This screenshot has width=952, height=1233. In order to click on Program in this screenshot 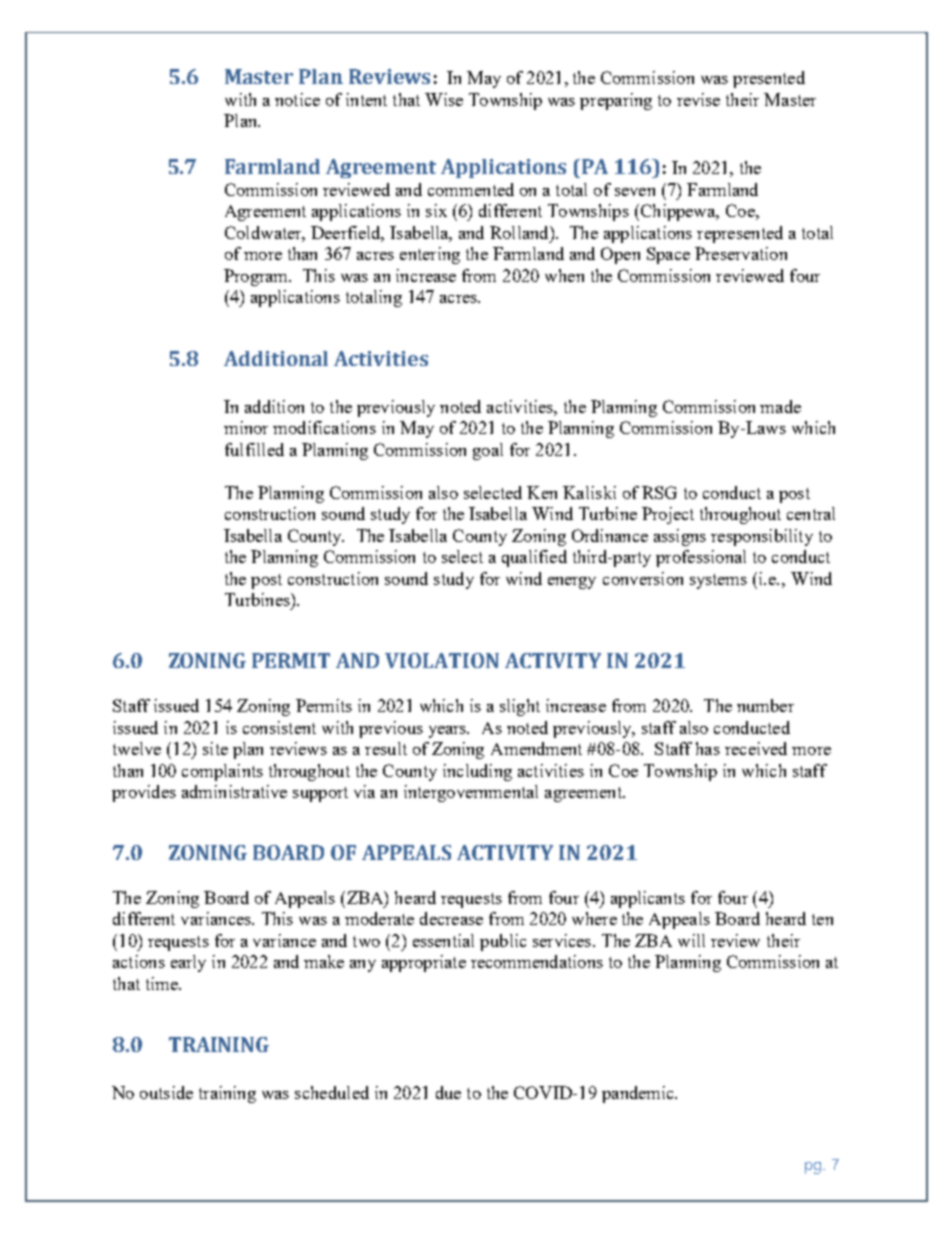, I will do `click(257, 277)`.
